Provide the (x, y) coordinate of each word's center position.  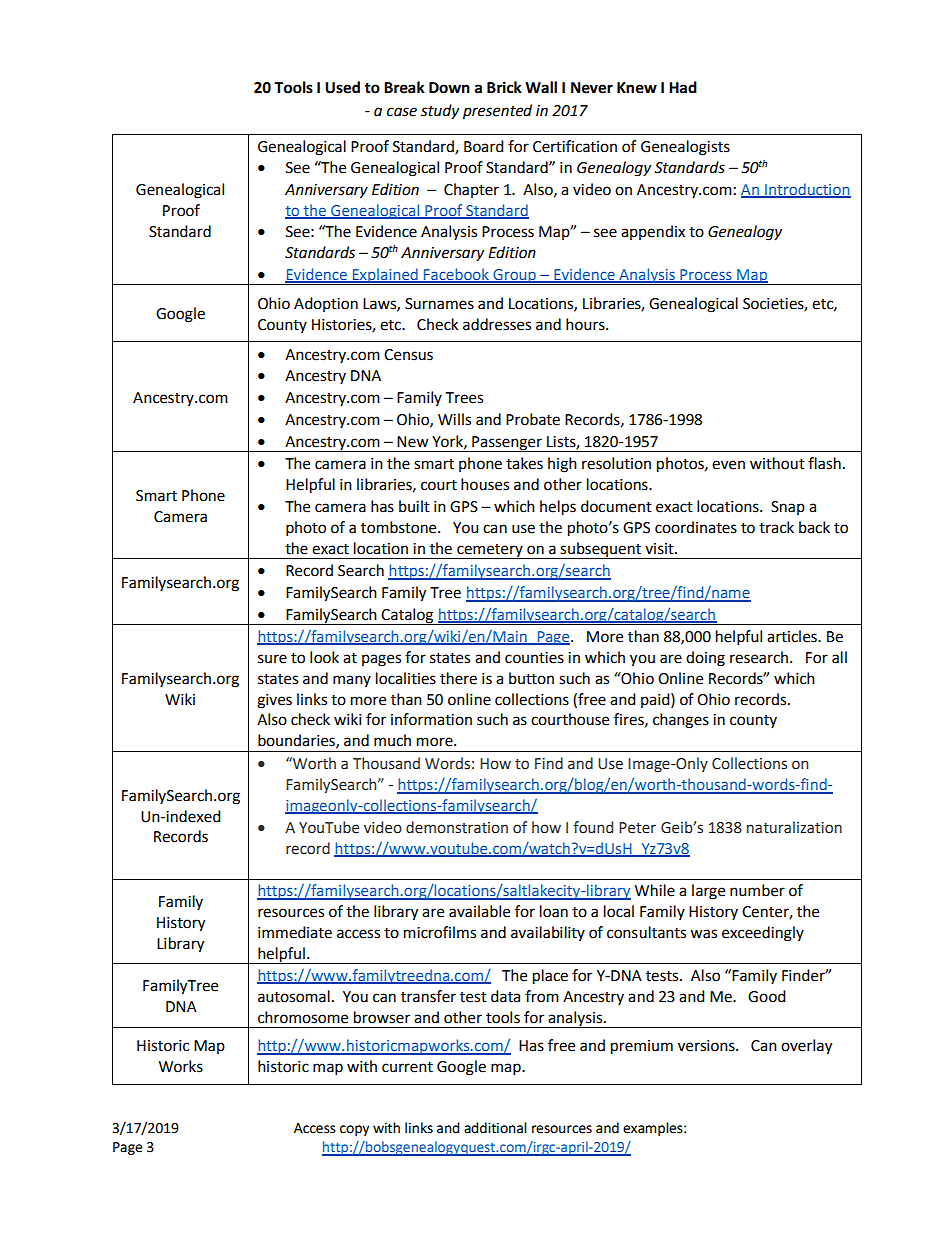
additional (495, 1128)
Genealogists (685, 148)
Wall (541, 87)
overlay (806, 1047)
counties (534, 658)
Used (342, 87)
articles (793, 636)
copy (354, 1130)
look (324, 657)
